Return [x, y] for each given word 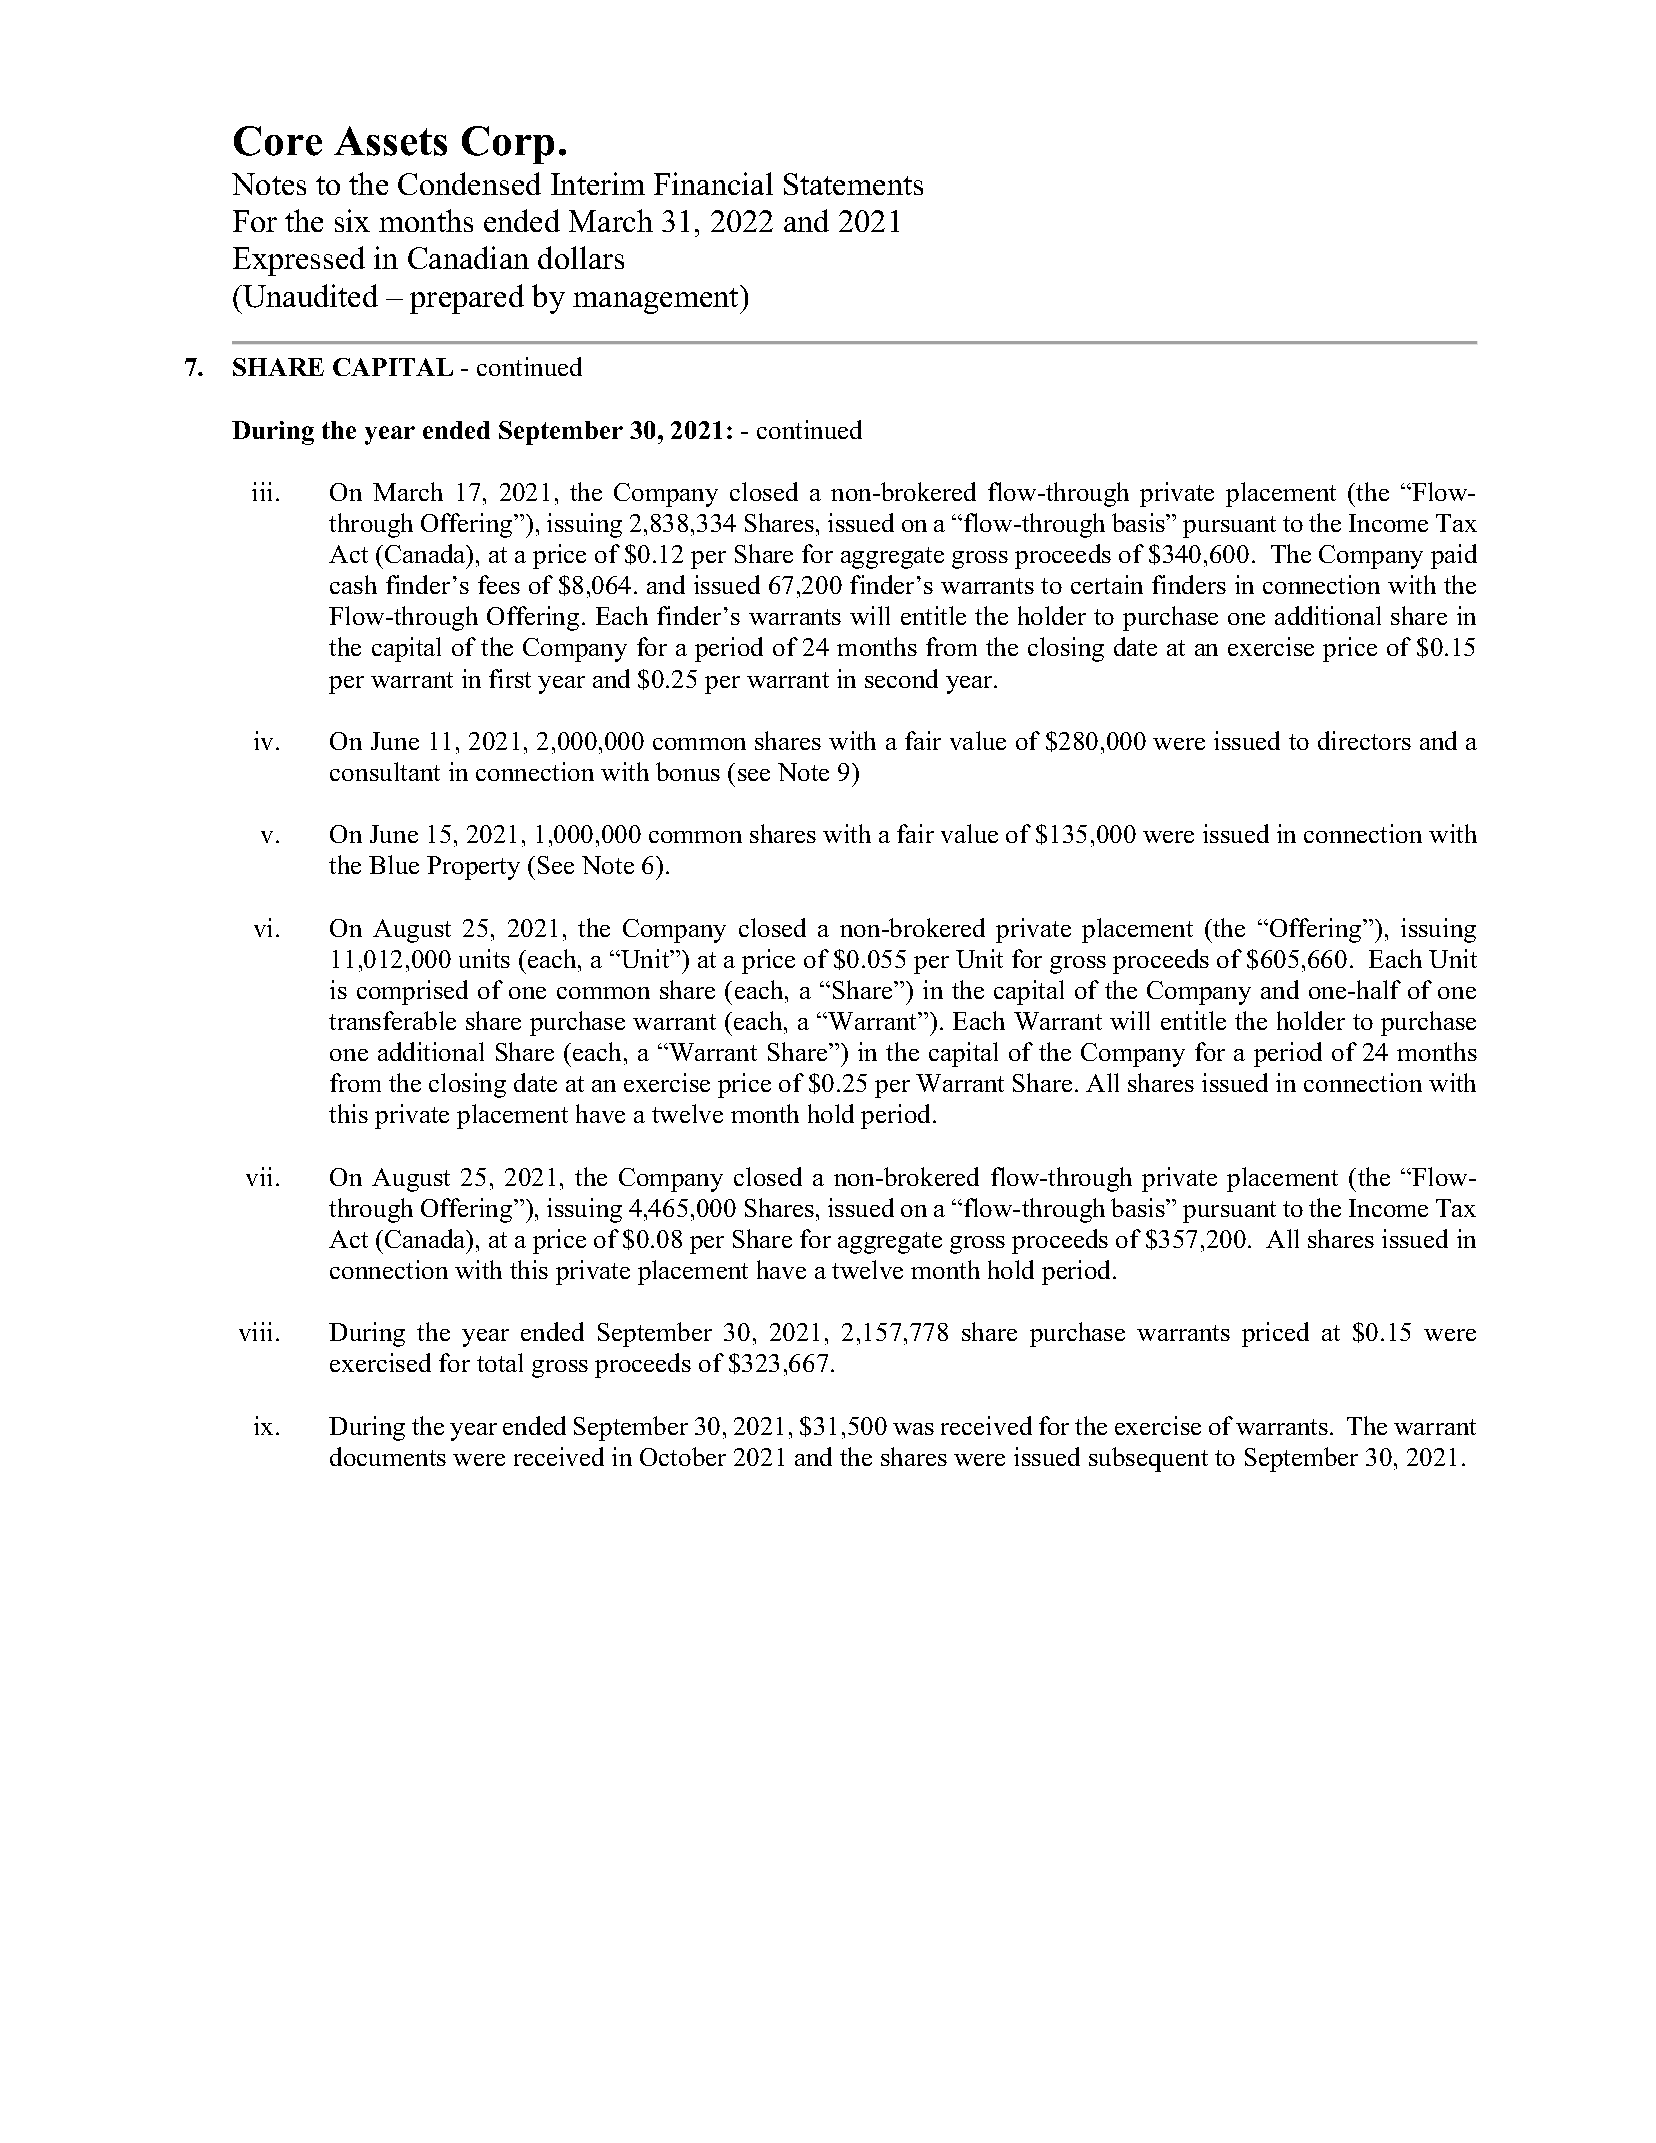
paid [1454, 556]
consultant [385, 771]
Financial [713, 183]
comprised [412, 992]
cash [353, 584]
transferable [392, 1020]
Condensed [469, 183]
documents [388, 1456]
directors [1364, 740]
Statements [853, 184]
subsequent [1148, 1459]
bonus [688, 771]
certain [1107, 584]
